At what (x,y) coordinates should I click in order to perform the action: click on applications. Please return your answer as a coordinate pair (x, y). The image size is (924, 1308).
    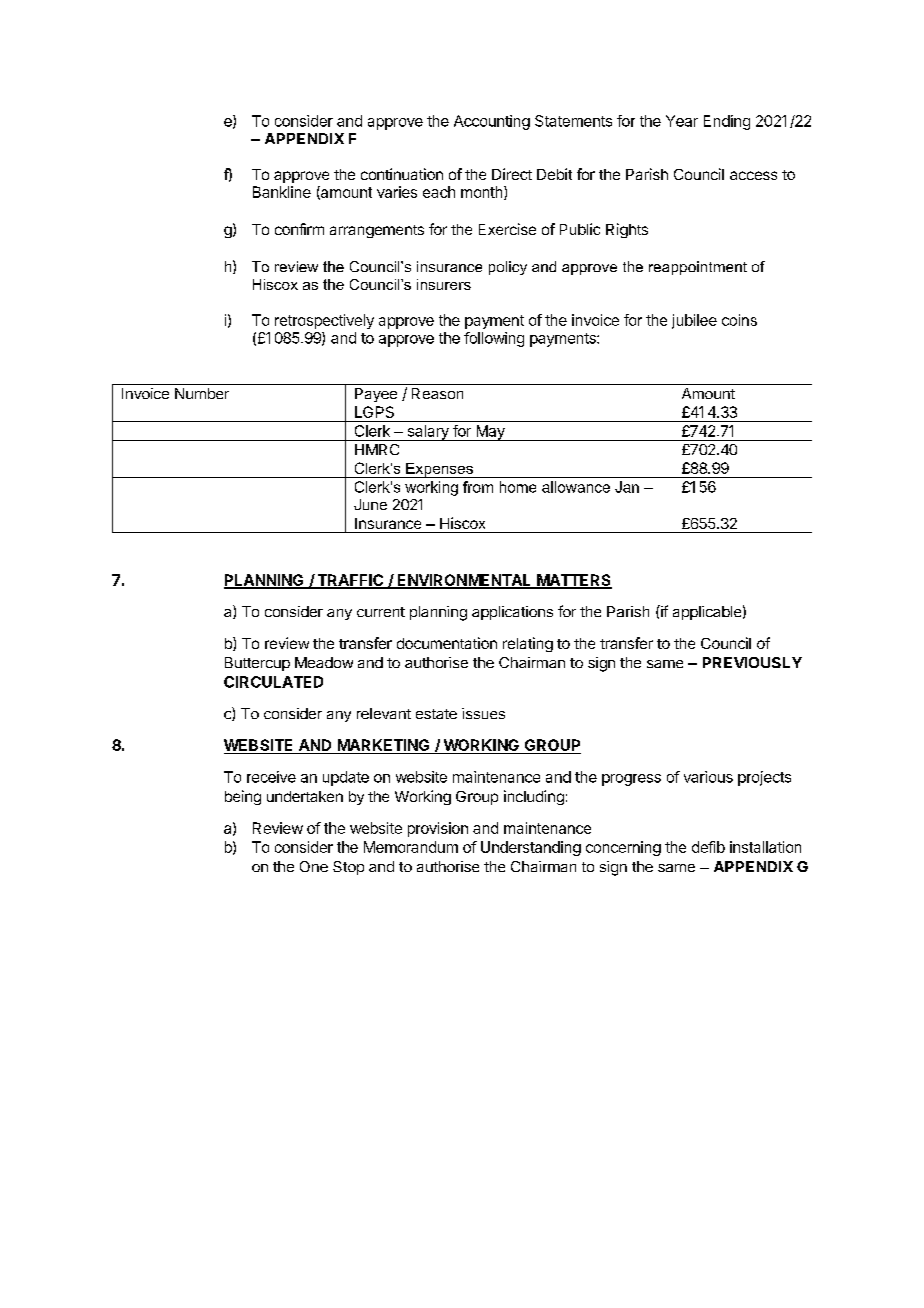
    Looking at the image, I should click on (512, 613).
